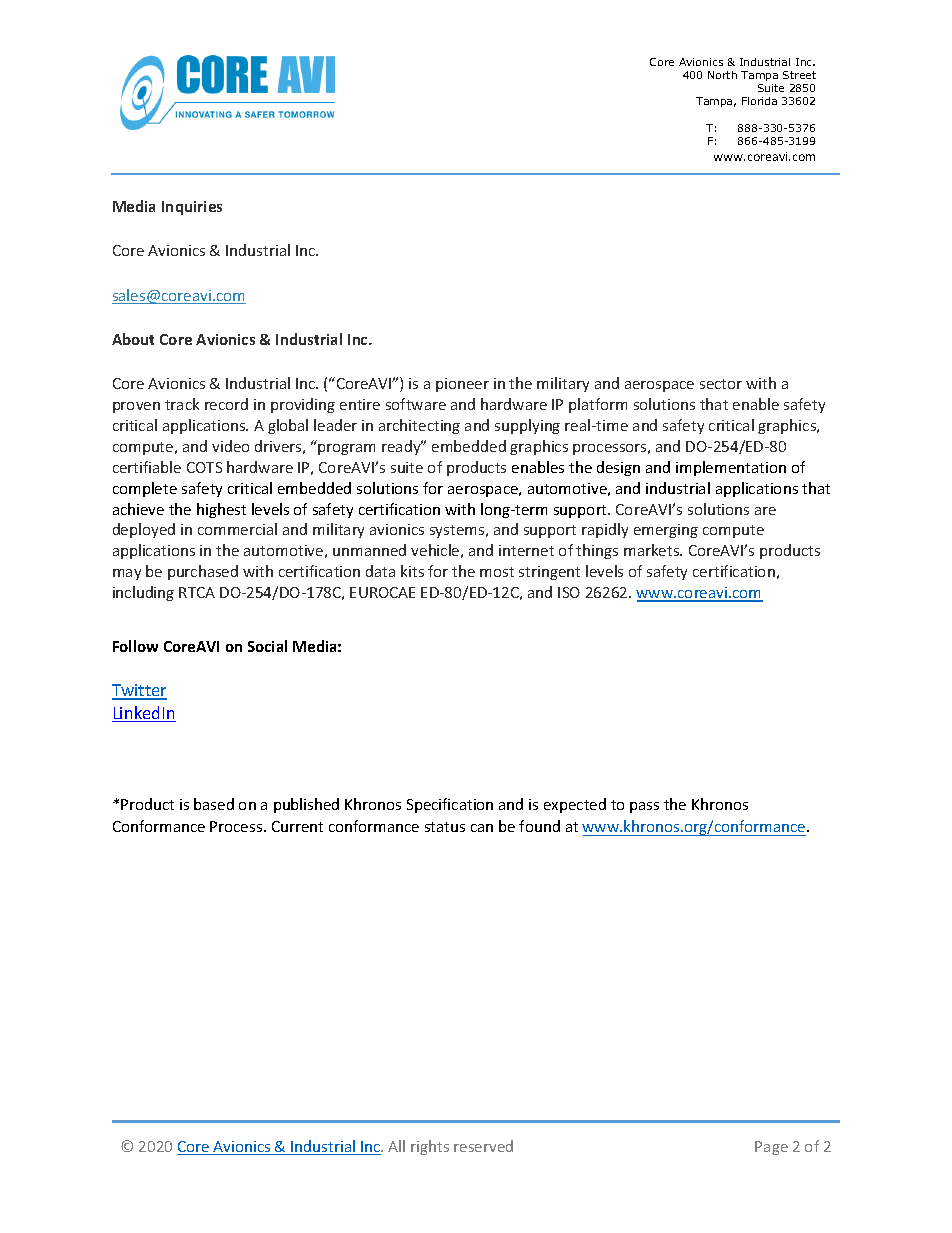 The width and height of the screenshot is (952, 1233). Describe the element at coordinates (214, 804) in the screenshot. I see `based` at that location.
